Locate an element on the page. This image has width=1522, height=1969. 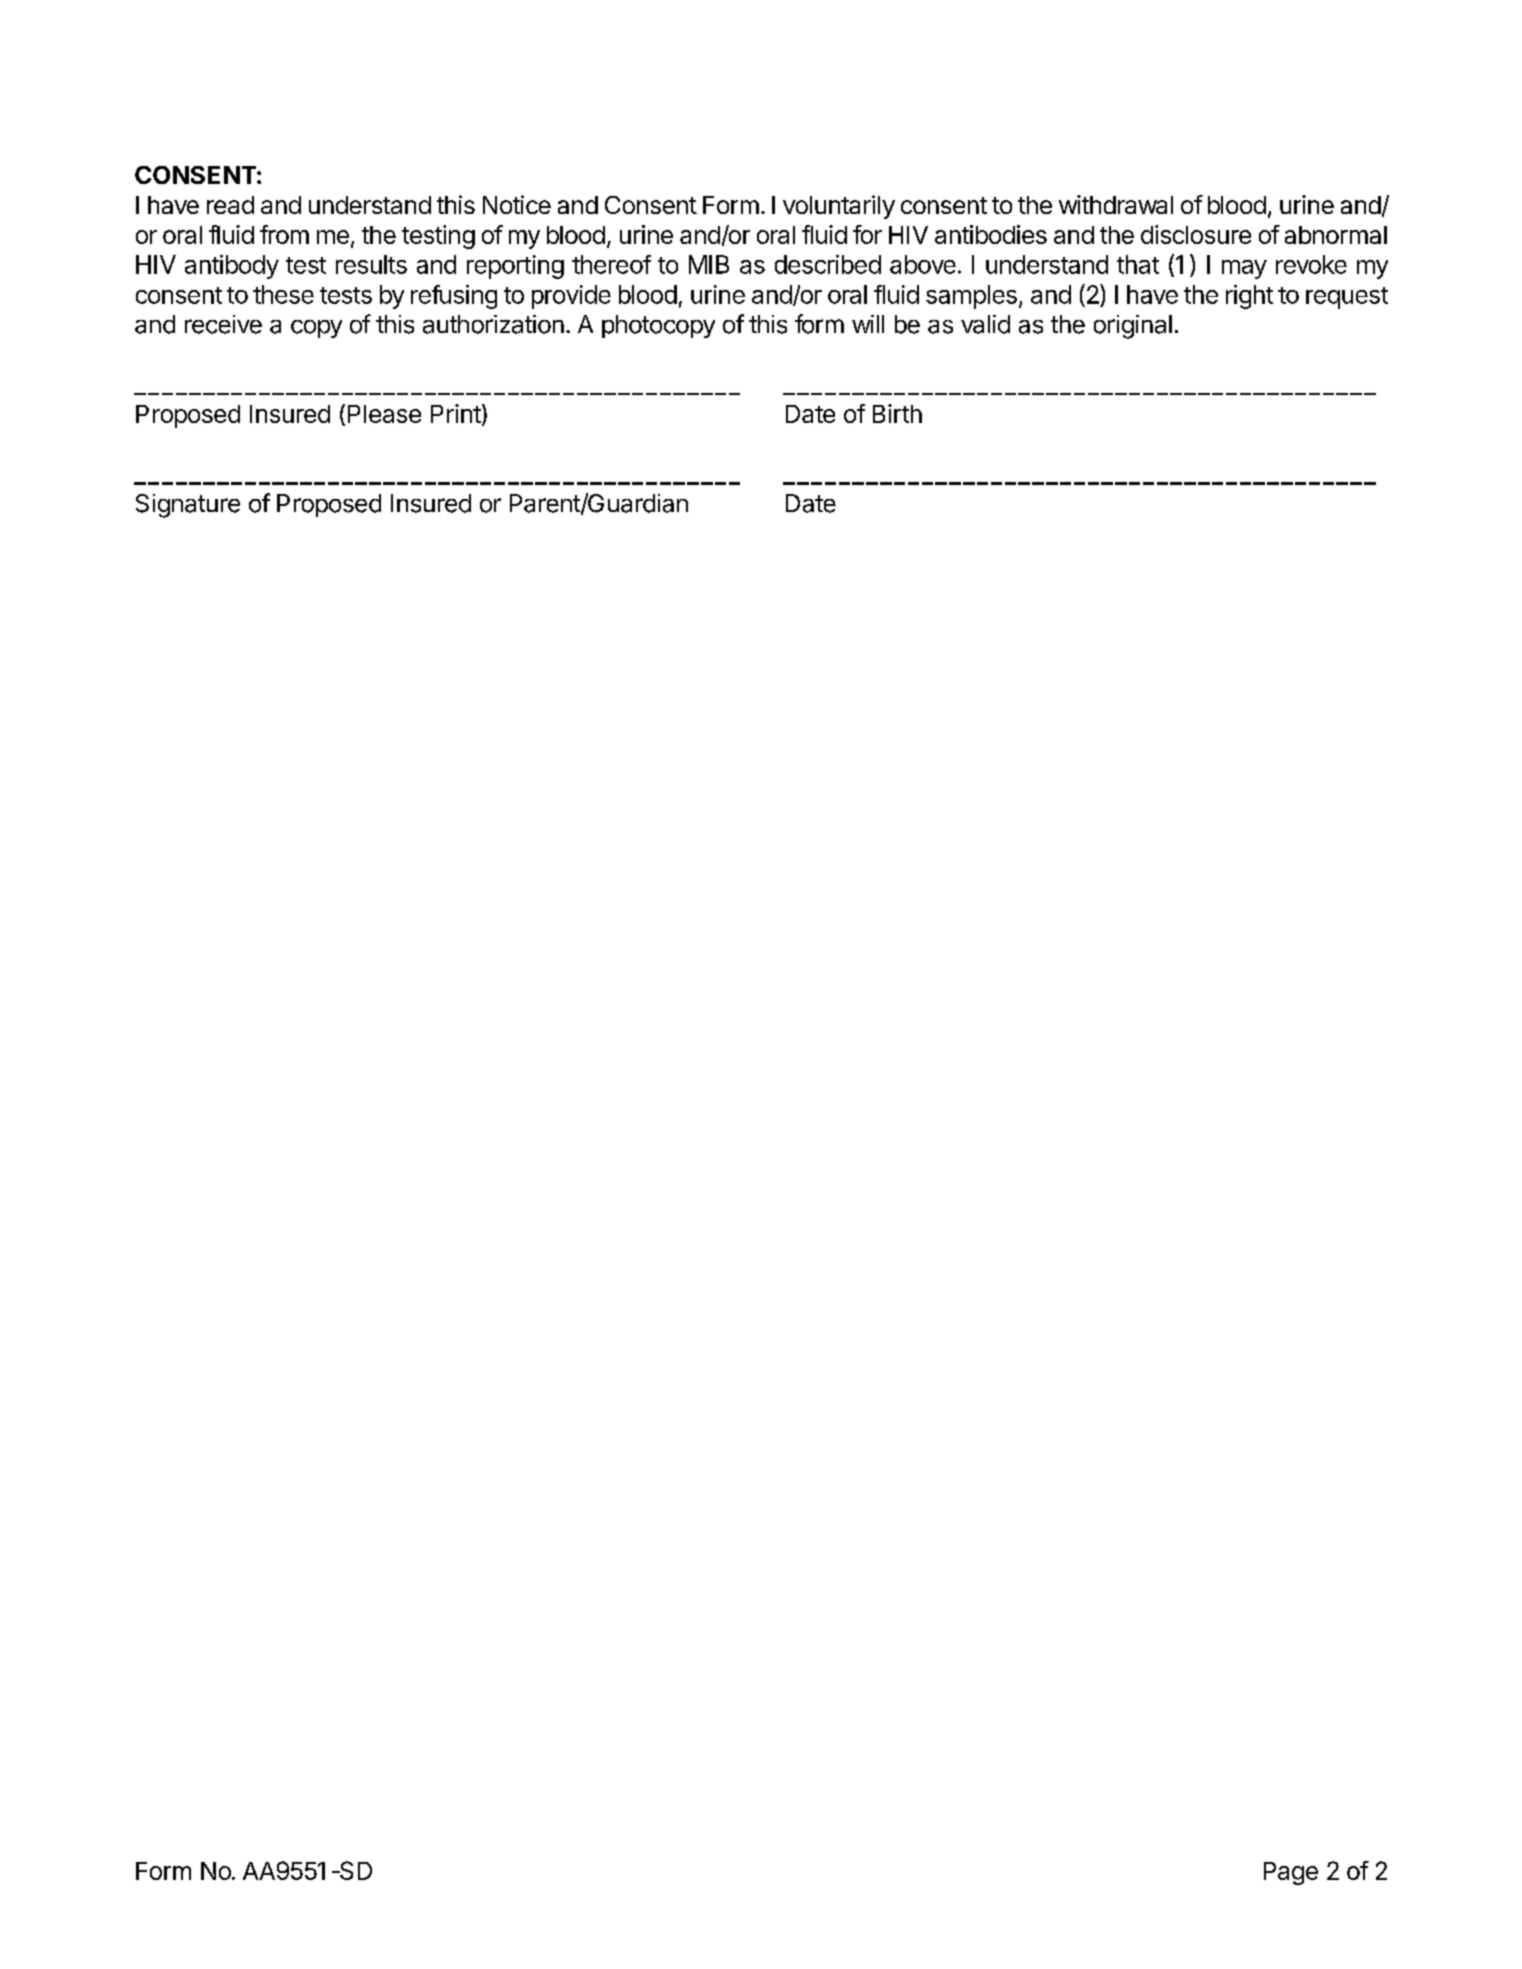
Please is located at coordinates (384, 414).
